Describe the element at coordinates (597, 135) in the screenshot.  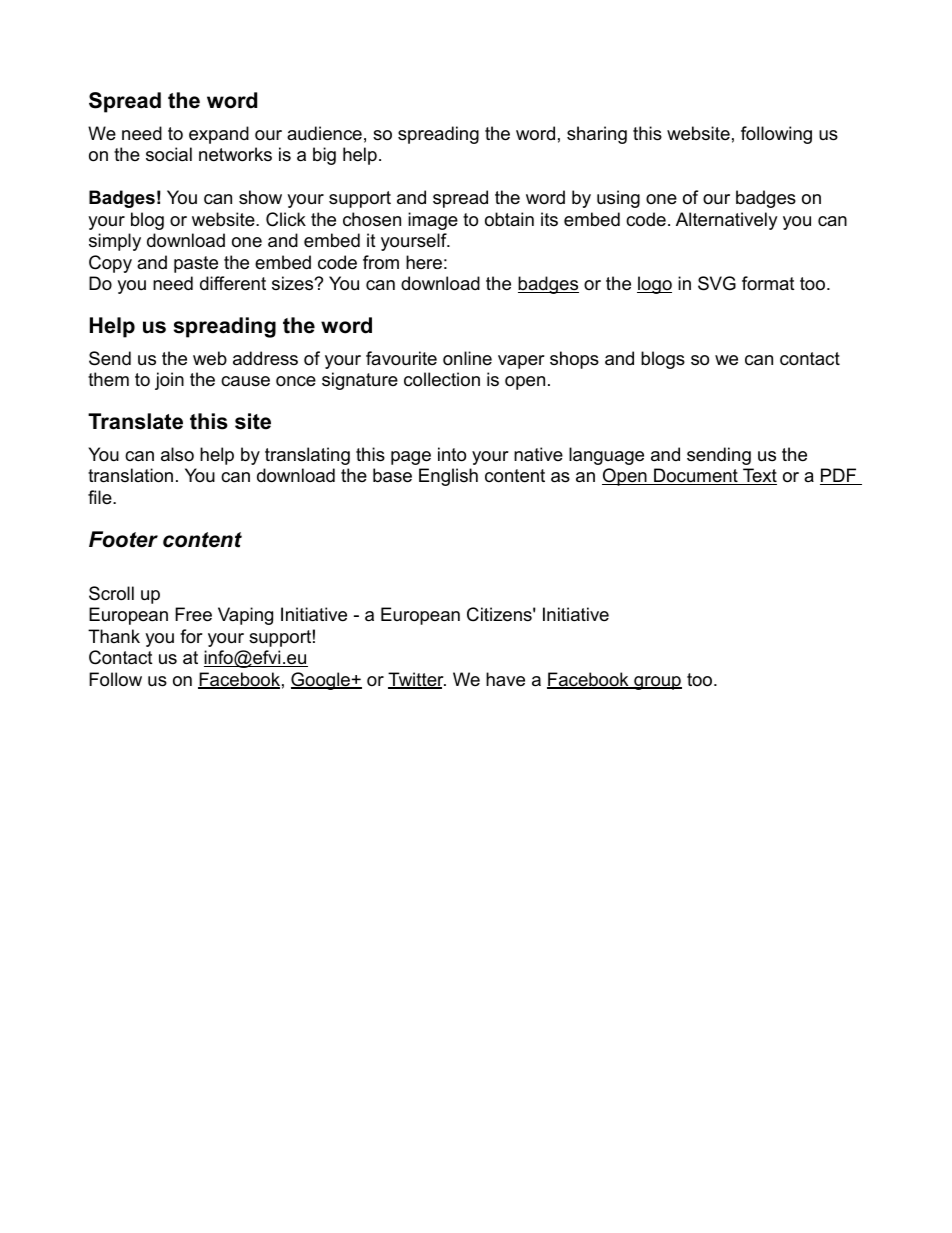
I see `sharing` at that location.
